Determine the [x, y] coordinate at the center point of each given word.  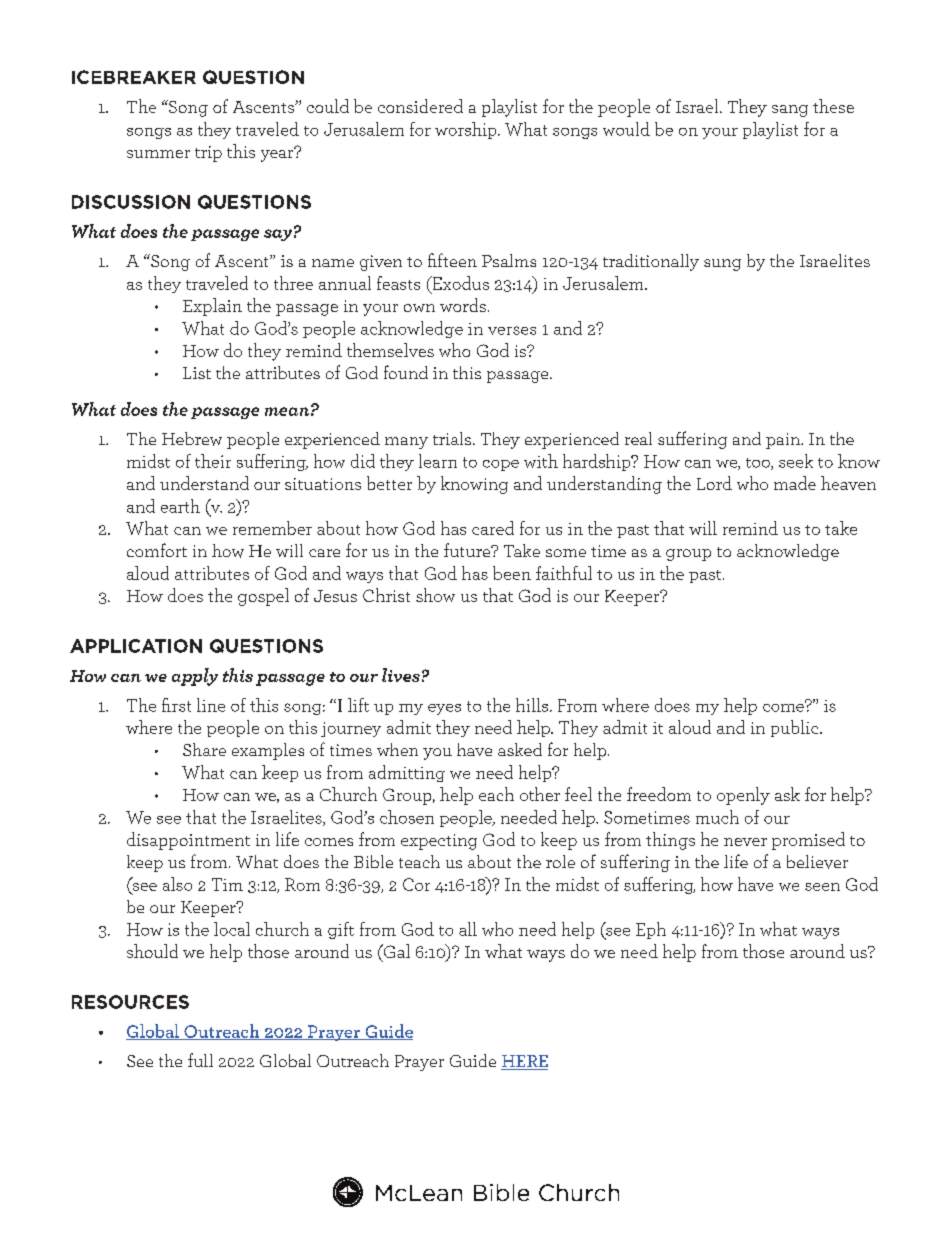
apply [195, 677]
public [796, 728]
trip [208, 154]
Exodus [459, 283]
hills [533, 705]
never [745, 842]
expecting [439, 842]
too [759, 464]
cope [501, 465]
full [200, 1060]
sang [790, 111]
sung [722, 265]
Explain [212, 307]
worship [467, 130]
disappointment [188, 841]
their [213, 461]
